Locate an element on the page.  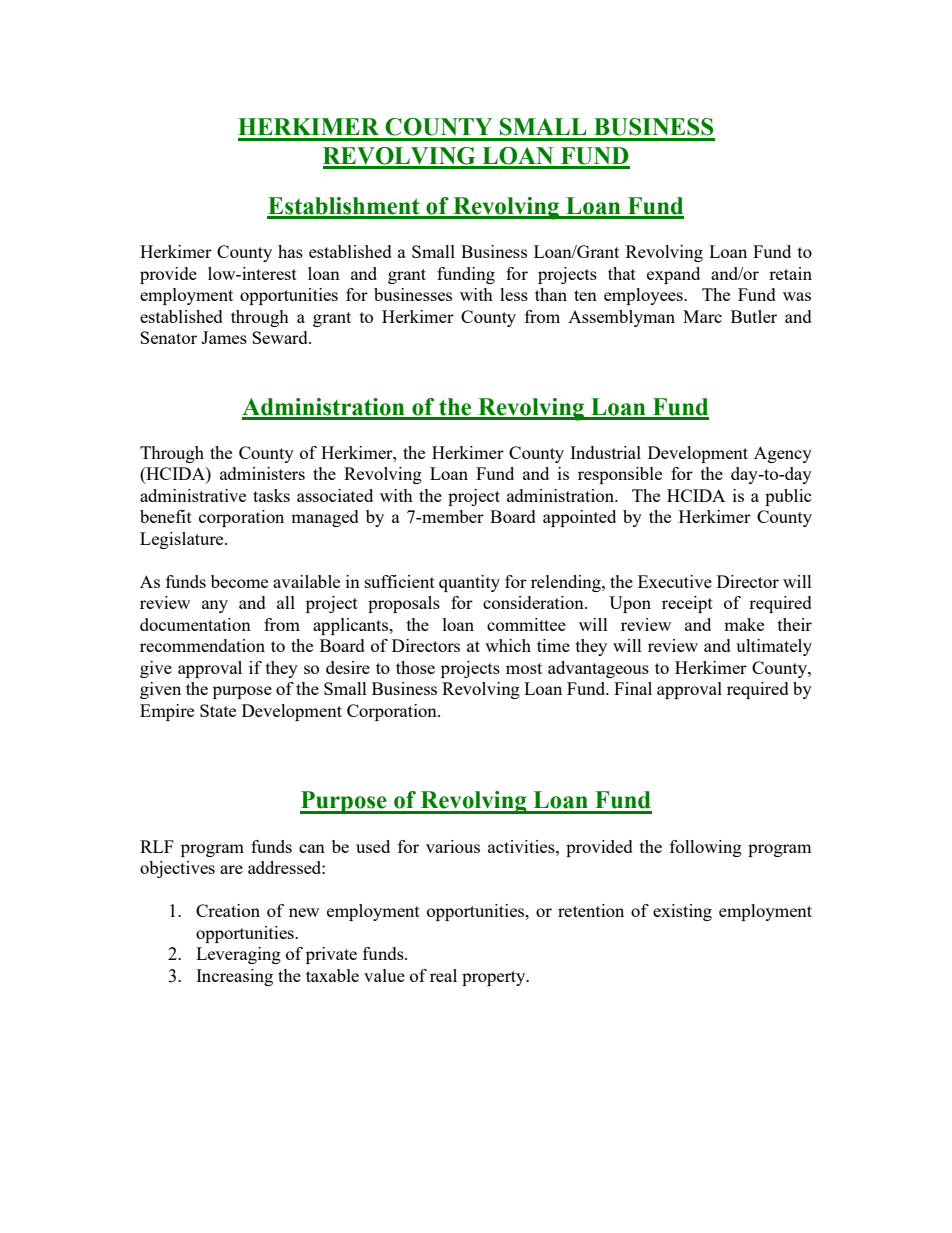
less is located at coordinates (514, 294).
